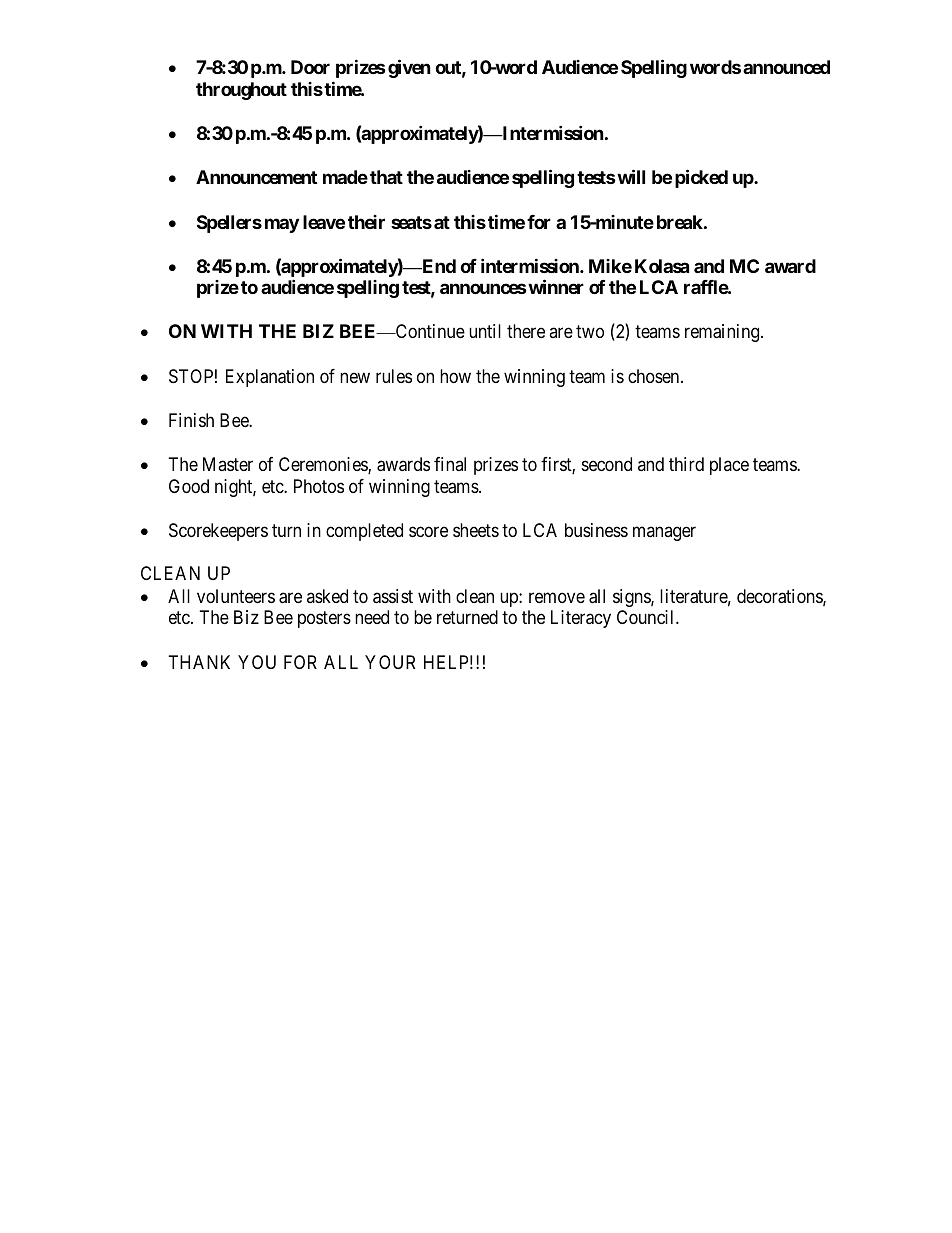 The height and width of the screenshot is (1233, 952). I want to click on remaining, so click(723, 333).
